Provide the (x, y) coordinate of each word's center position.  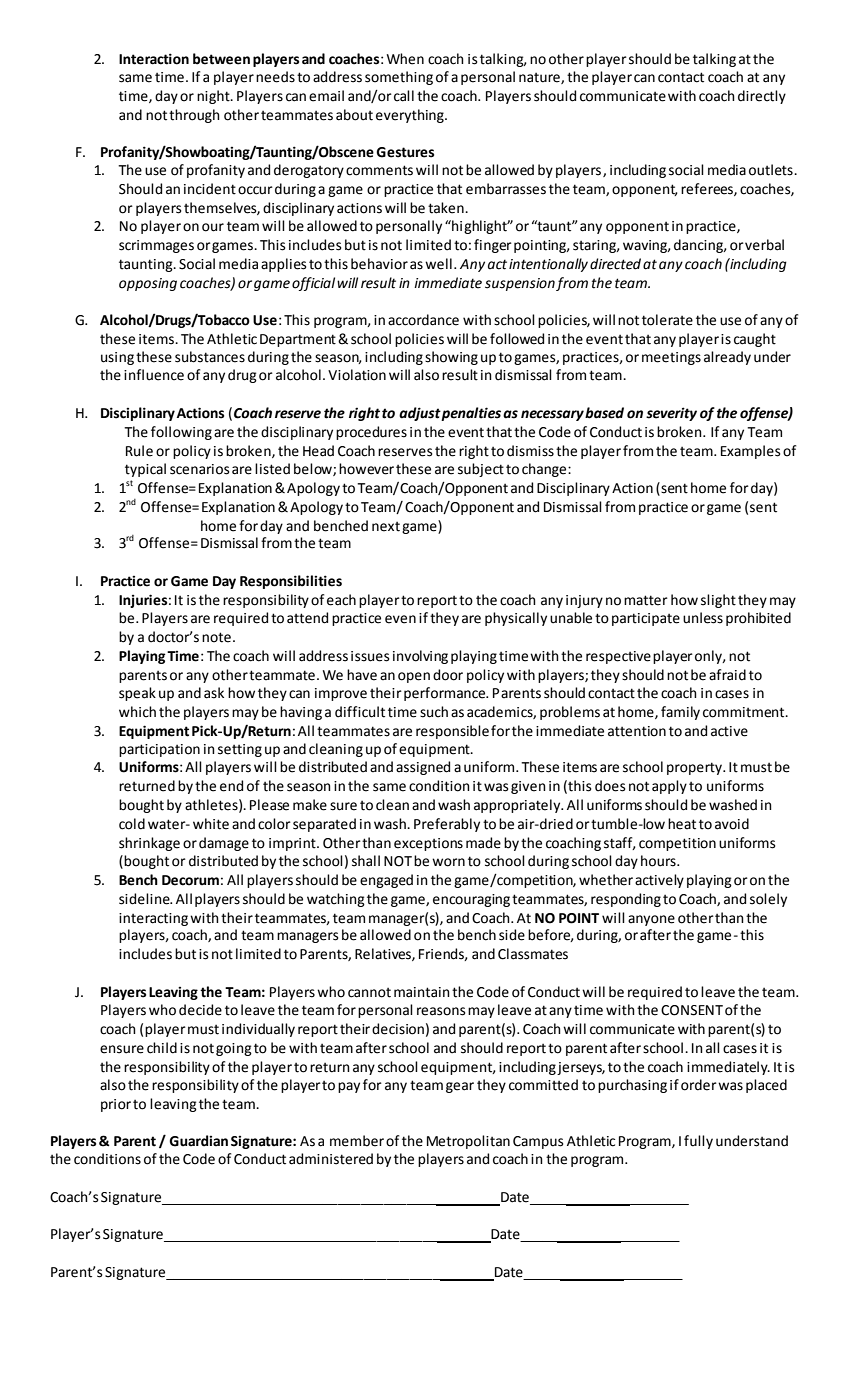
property (695, 768)
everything (411, 116)
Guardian (198, 1141)
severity (671, 414)
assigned (423, 768)
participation (159, 750)
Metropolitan (468, 1142)
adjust (420, 414)
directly (762, 97)
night (214, 97)
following (181, 433)
